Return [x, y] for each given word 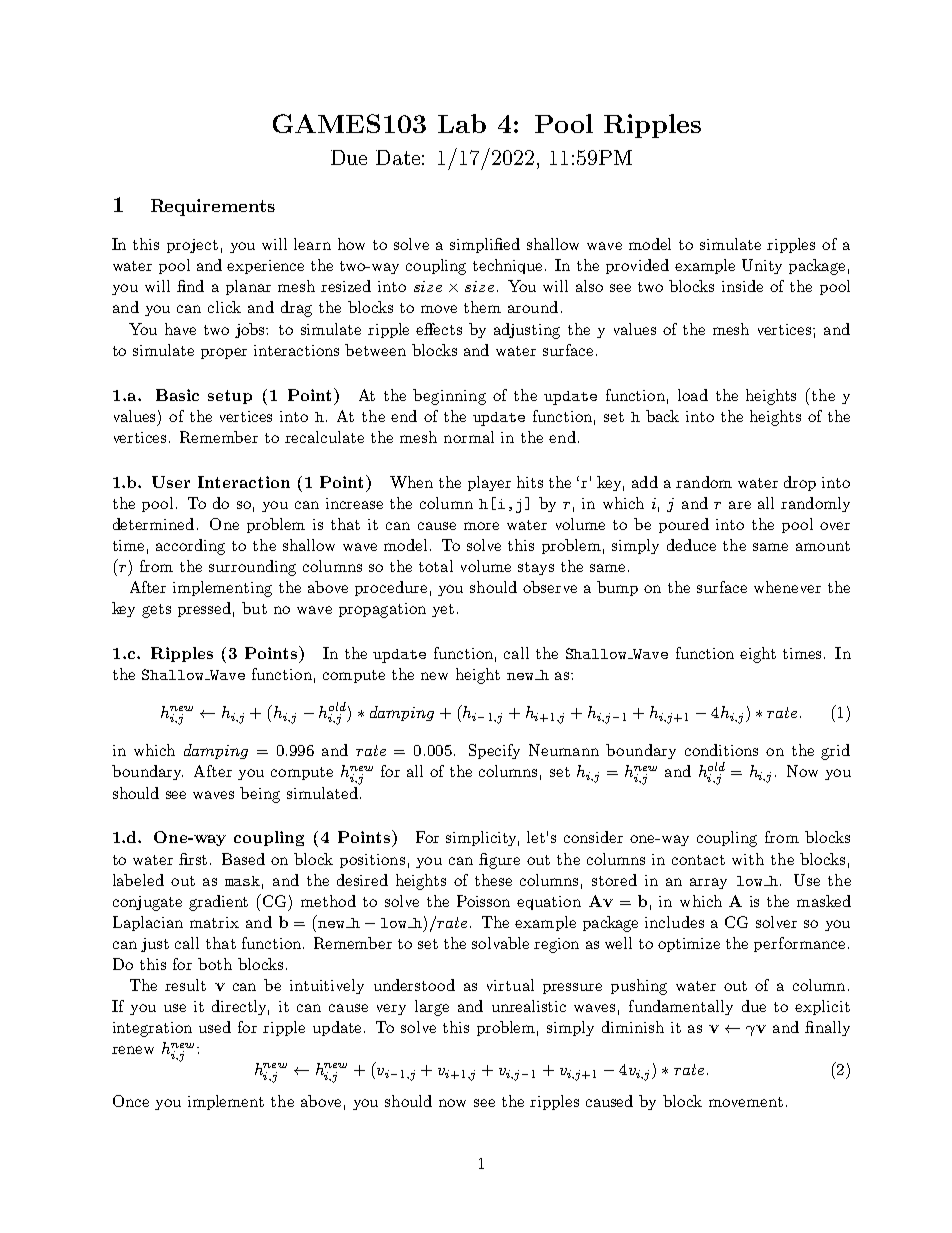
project [192, 246]
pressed [204, 609]
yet [443, 610]
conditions [721, 750]
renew [133, 1050]
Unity [762, 266]
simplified [485, 245]
